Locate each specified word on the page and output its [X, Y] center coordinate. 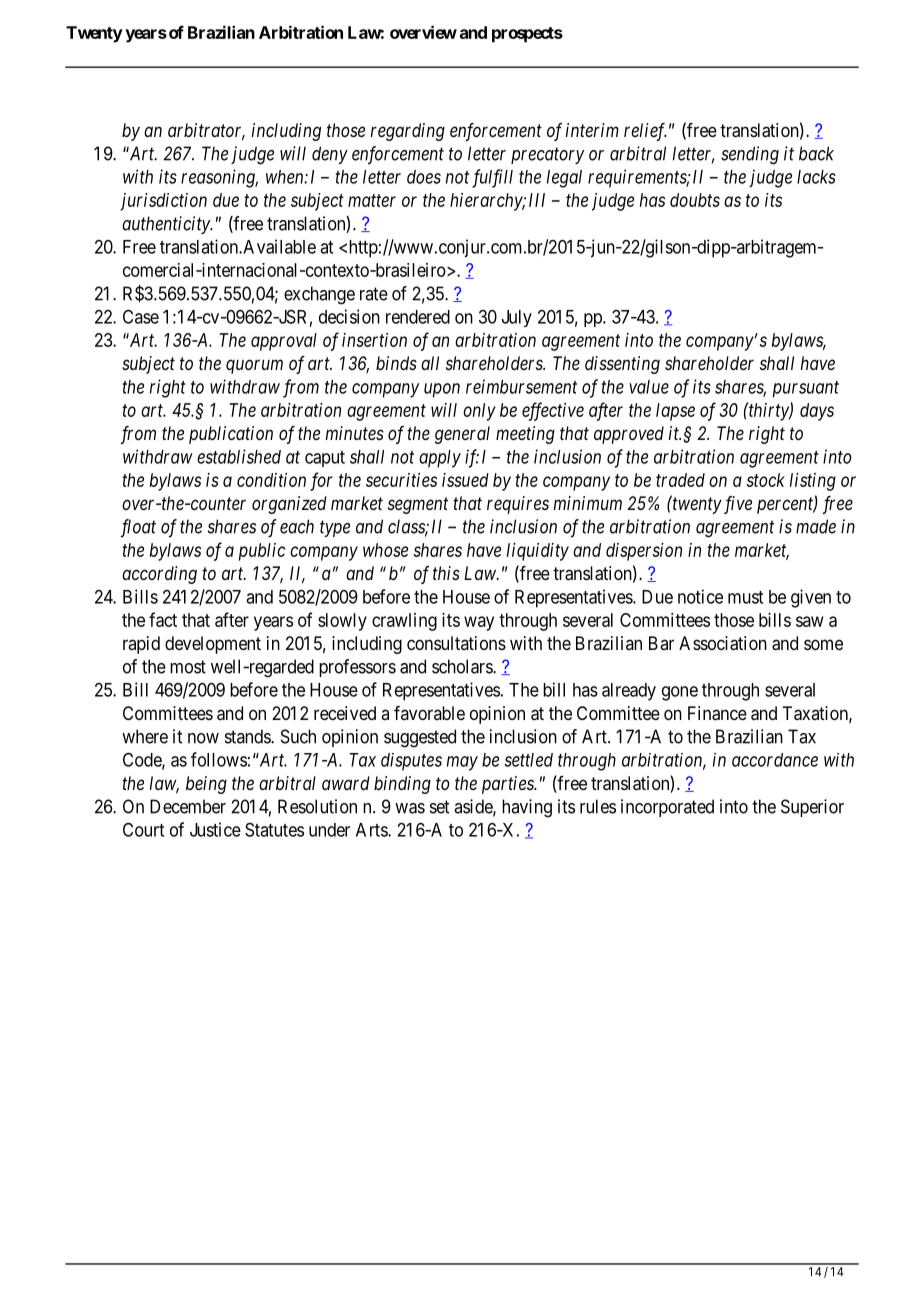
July [517, 318]
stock [766, 480]
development [213, 645]
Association [723, 643]
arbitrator [206, 131]
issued [465, 480]
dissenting [622, 365]
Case [141, 316]
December [188, 806]
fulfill [492, 178]
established [239, 456]
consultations [456, 643]
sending [750, 155]
